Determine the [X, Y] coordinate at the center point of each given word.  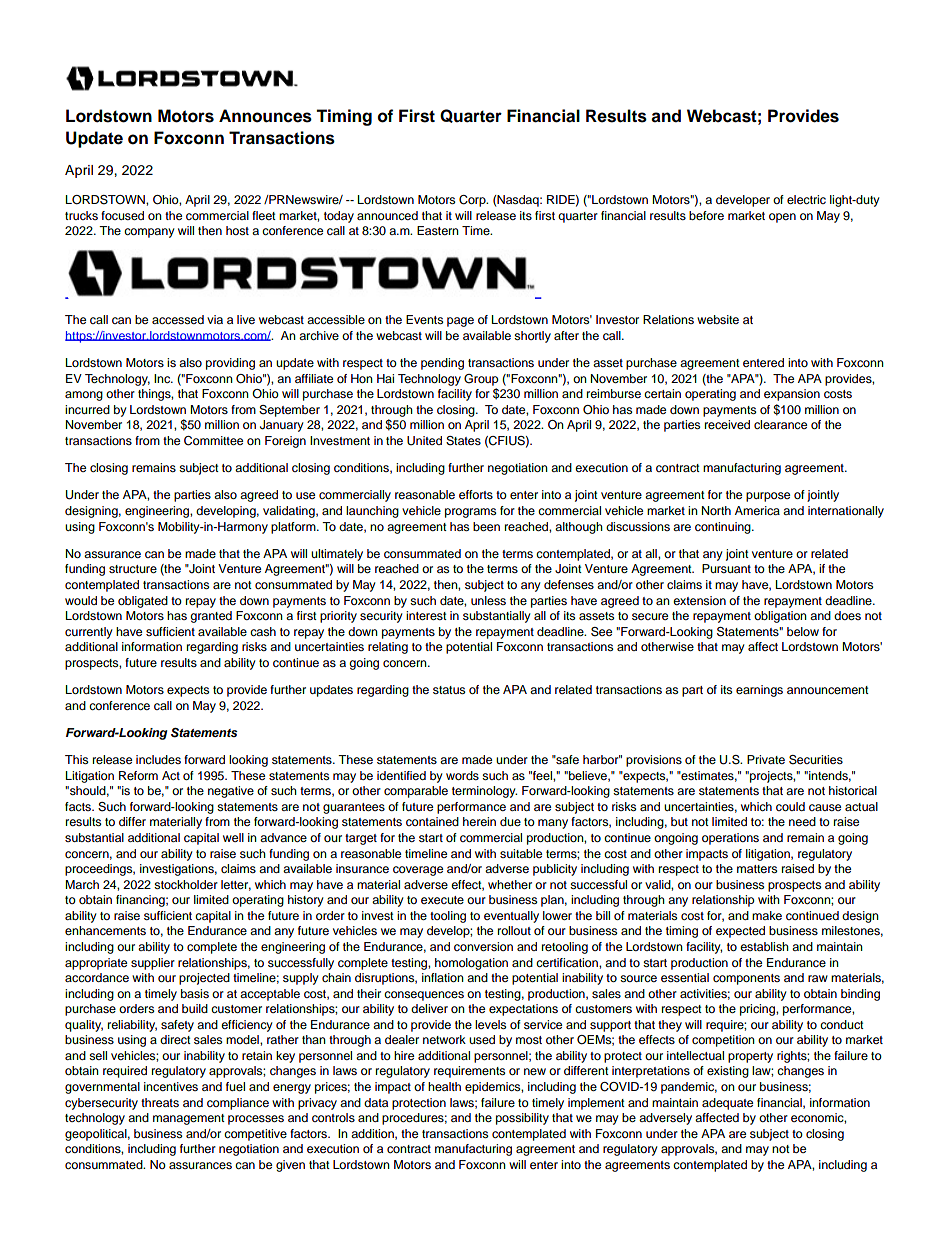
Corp [473, 201]
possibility [522, 1119]
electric [806, 199]
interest [426, 615]
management [189, 1119]
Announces [265, 116]
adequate [727, 1104]
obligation [780, 617]
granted [211, 617]
